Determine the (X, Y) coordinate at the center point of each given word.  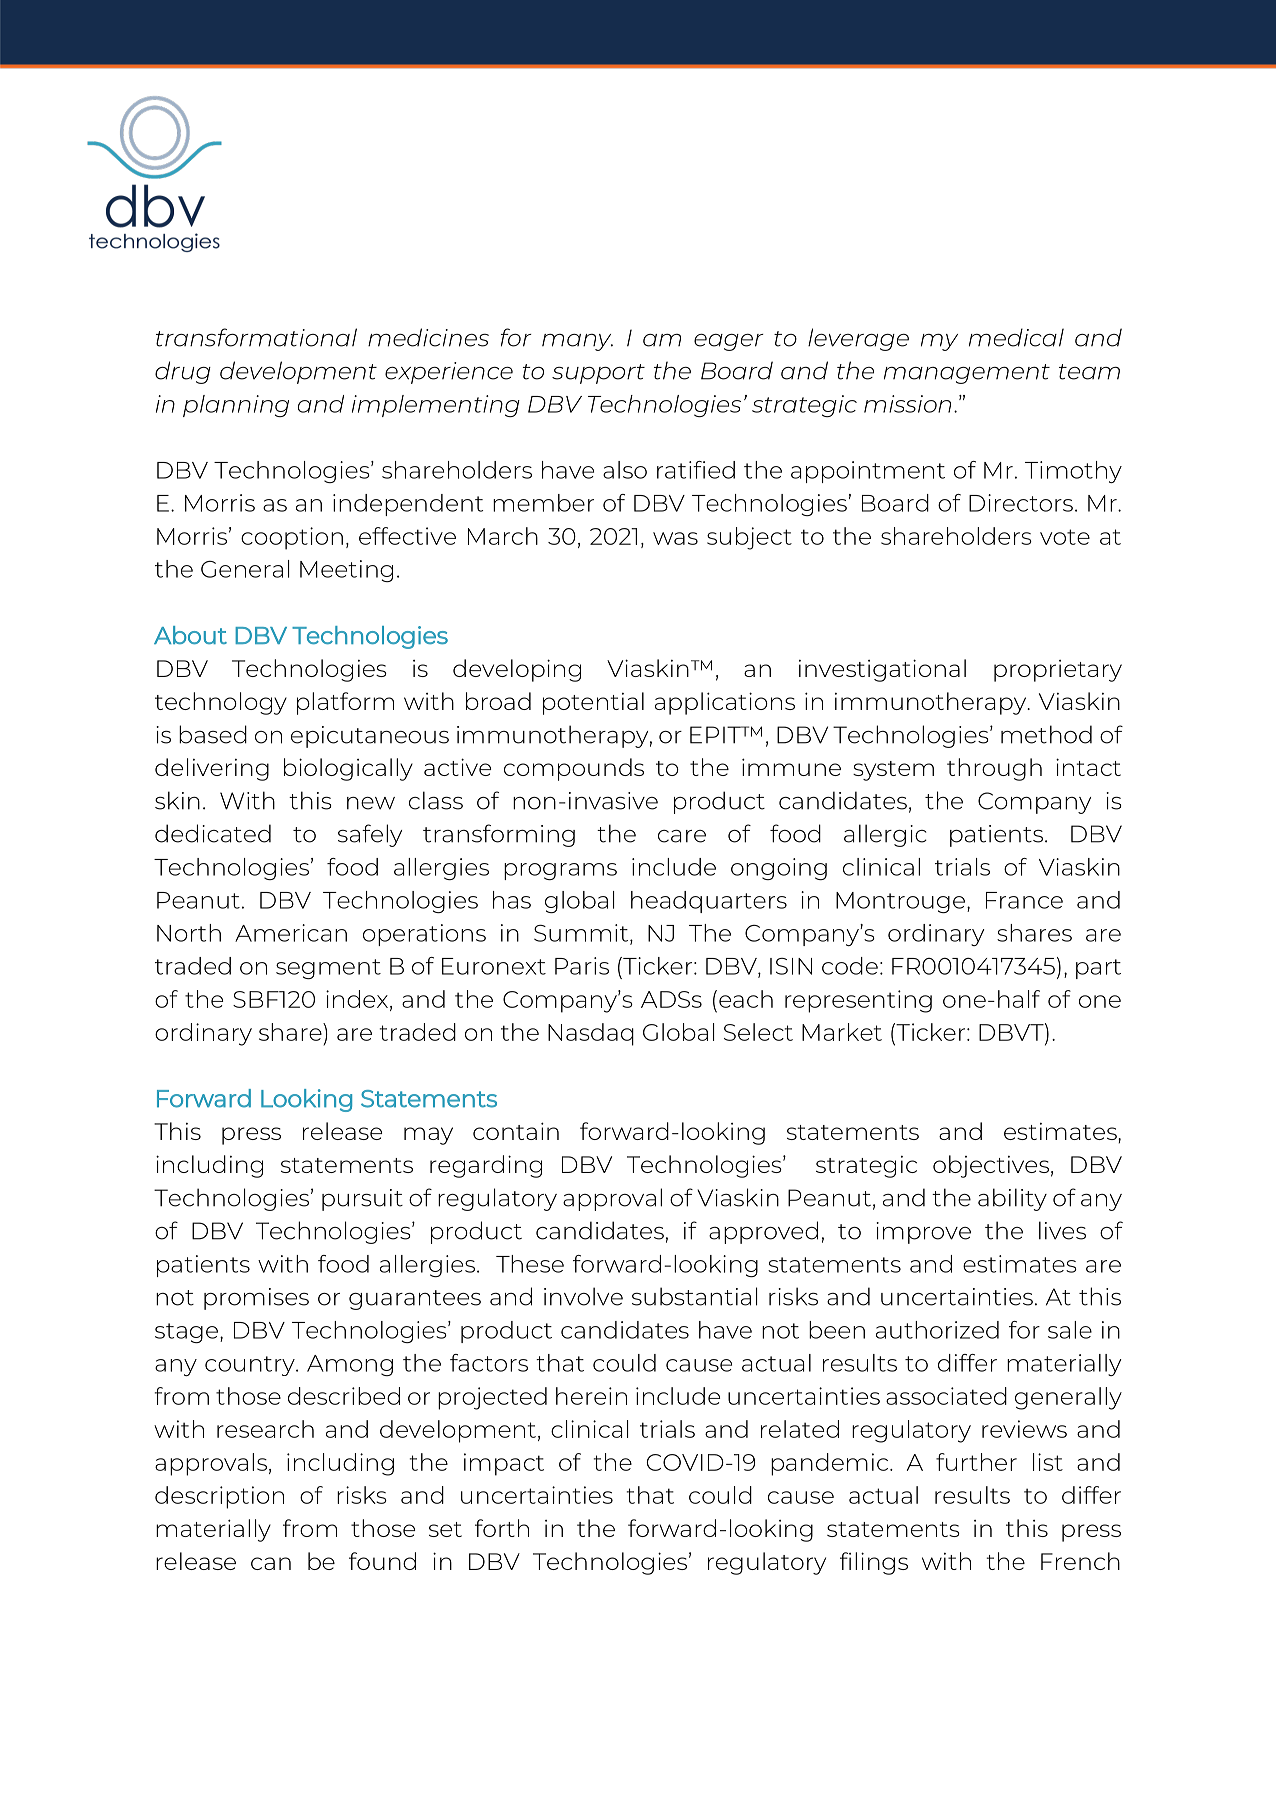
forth (502, 1528)
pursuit (362, 1200)
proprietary (1058, 671)
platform (345, 703)
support (598, 374)
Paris (582, 966)
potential (593, 703)
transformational (256, 337)
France (1024, 900)
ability (1012, 1199)
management (967, 374)
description (219, 1497)
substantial (694, 1296)
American (291, 933)
